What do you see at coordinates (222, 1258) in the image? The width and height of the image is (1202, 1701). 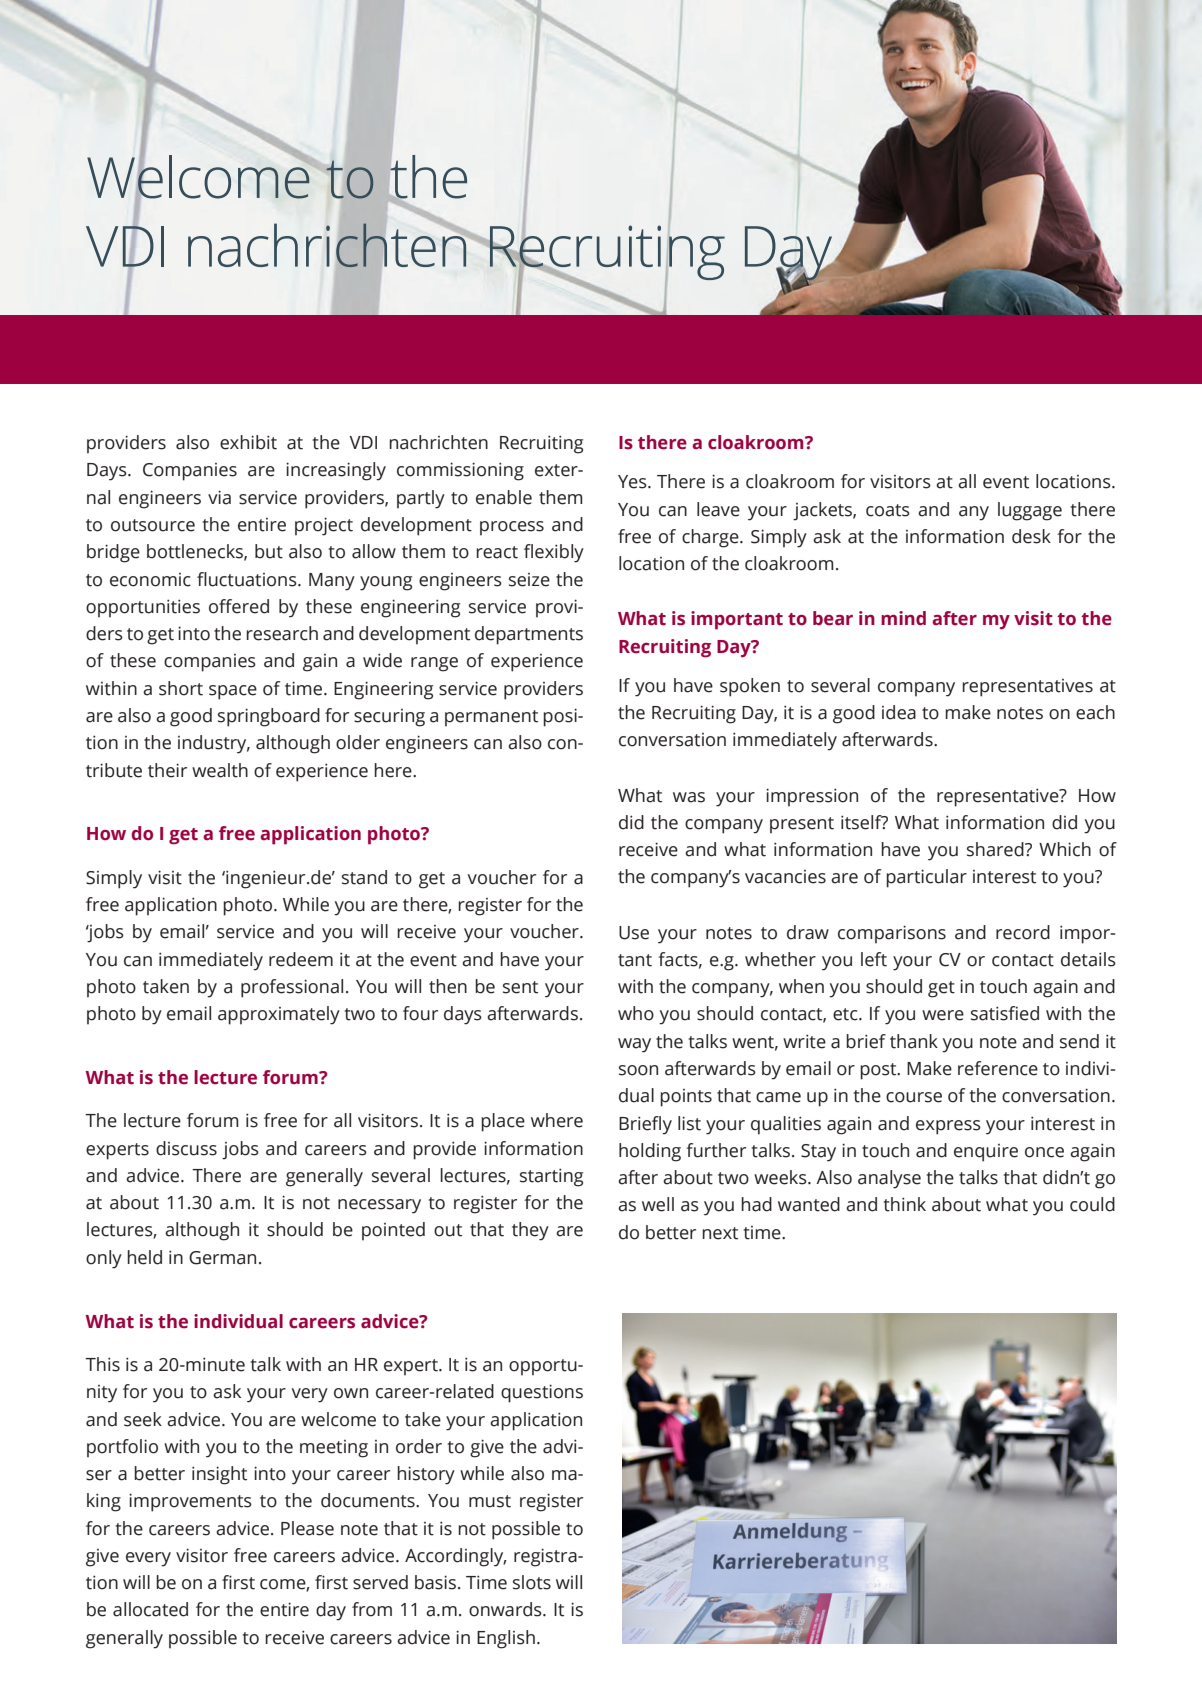 I see `German` at bounding box center [222, 1258].
